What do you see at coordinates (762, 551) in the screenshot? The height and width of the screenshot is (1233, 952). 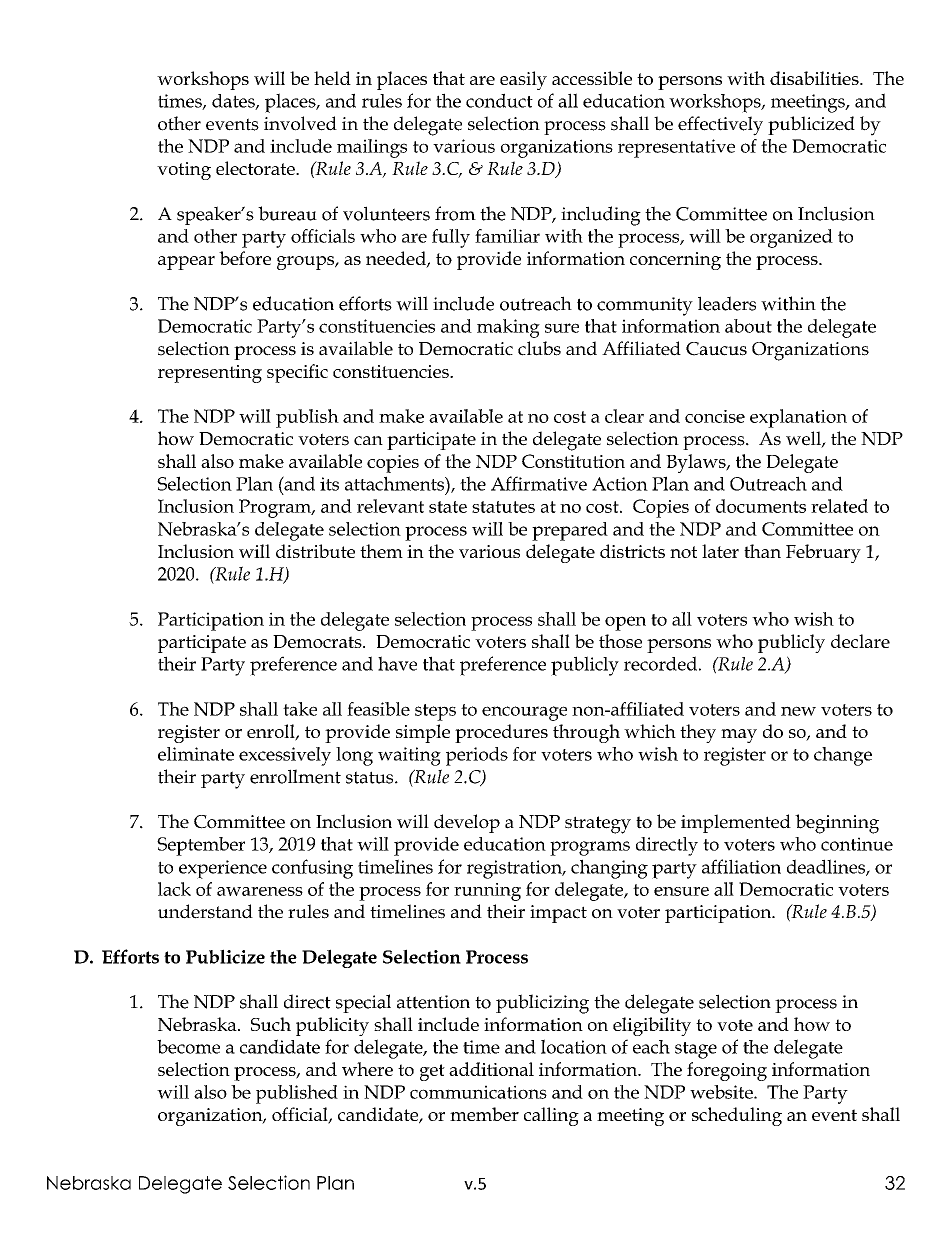 I see `than` at bounding box center [762, 551].
